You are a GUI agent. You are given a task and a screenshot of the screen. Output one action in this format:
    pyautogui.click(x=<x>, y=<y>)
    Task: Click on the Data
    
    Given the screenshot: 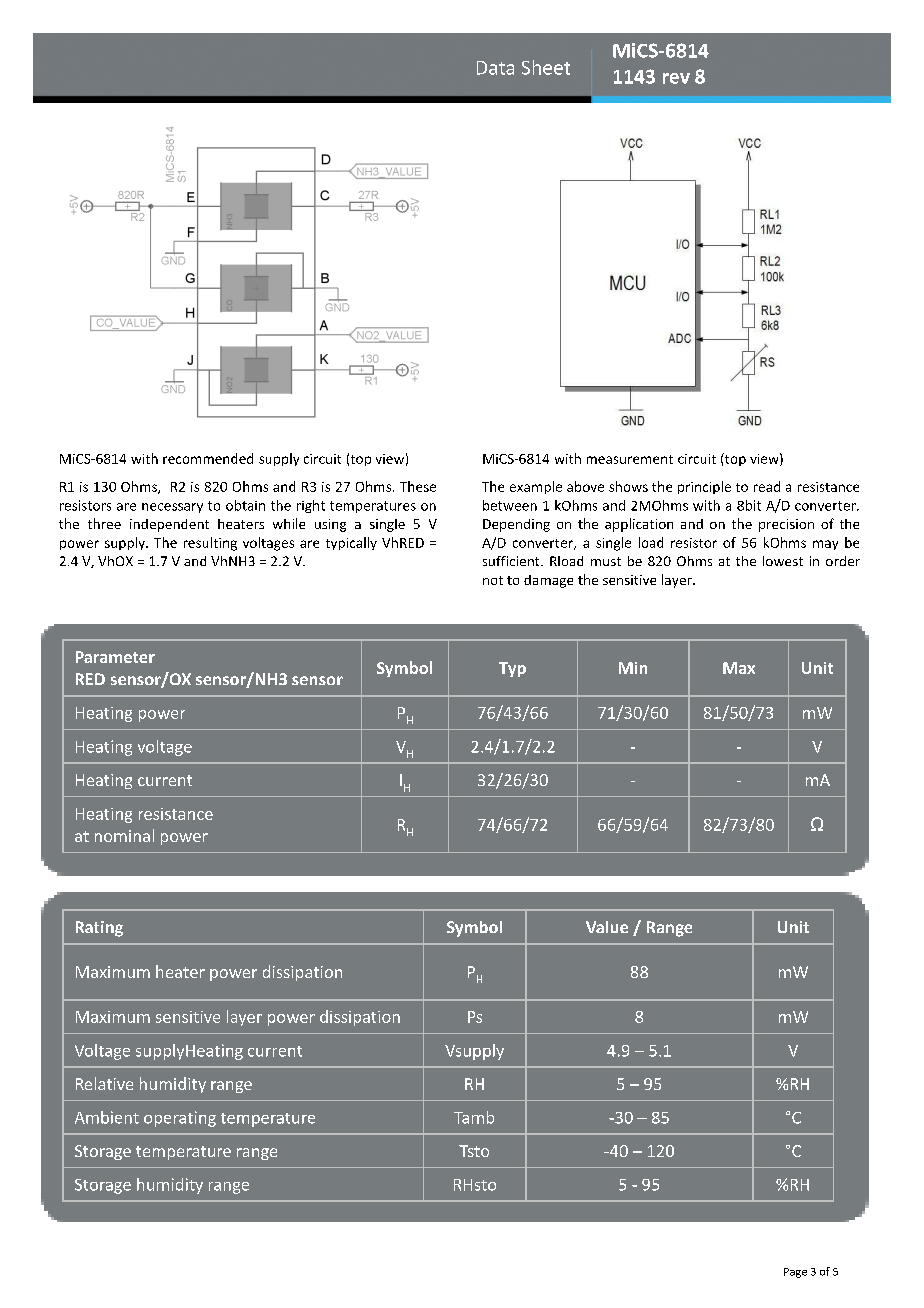 What is the action you would take?
    pyautogui.click(x=495, y=68)
